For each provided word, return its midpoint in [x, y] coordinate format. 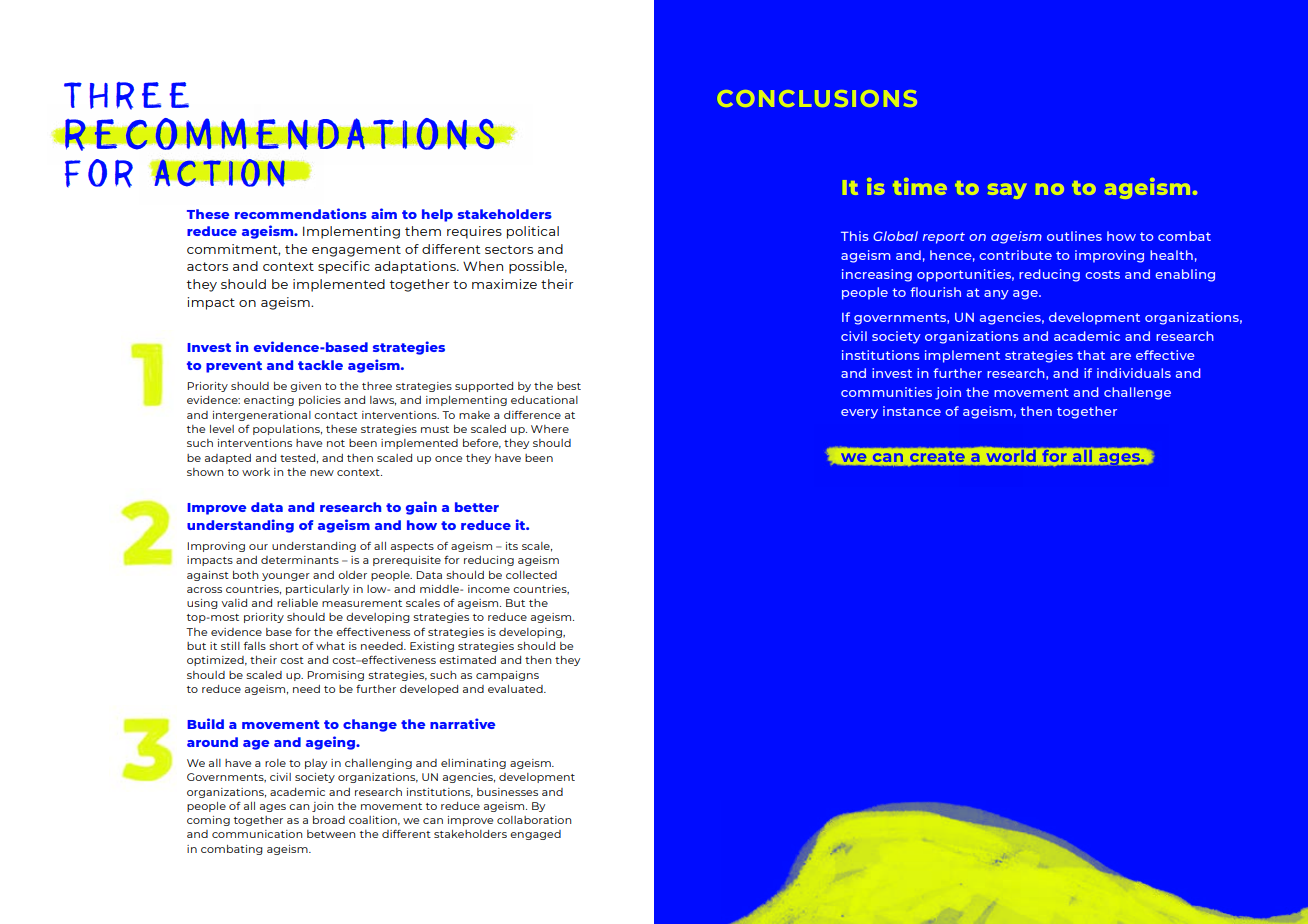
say [1007, 191]
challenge [1137, 393]
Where [550, 429]
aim [384, 213]
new [322, 473]
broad [329, 820]
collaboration [534, 820]
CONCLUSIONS [817, 98]
